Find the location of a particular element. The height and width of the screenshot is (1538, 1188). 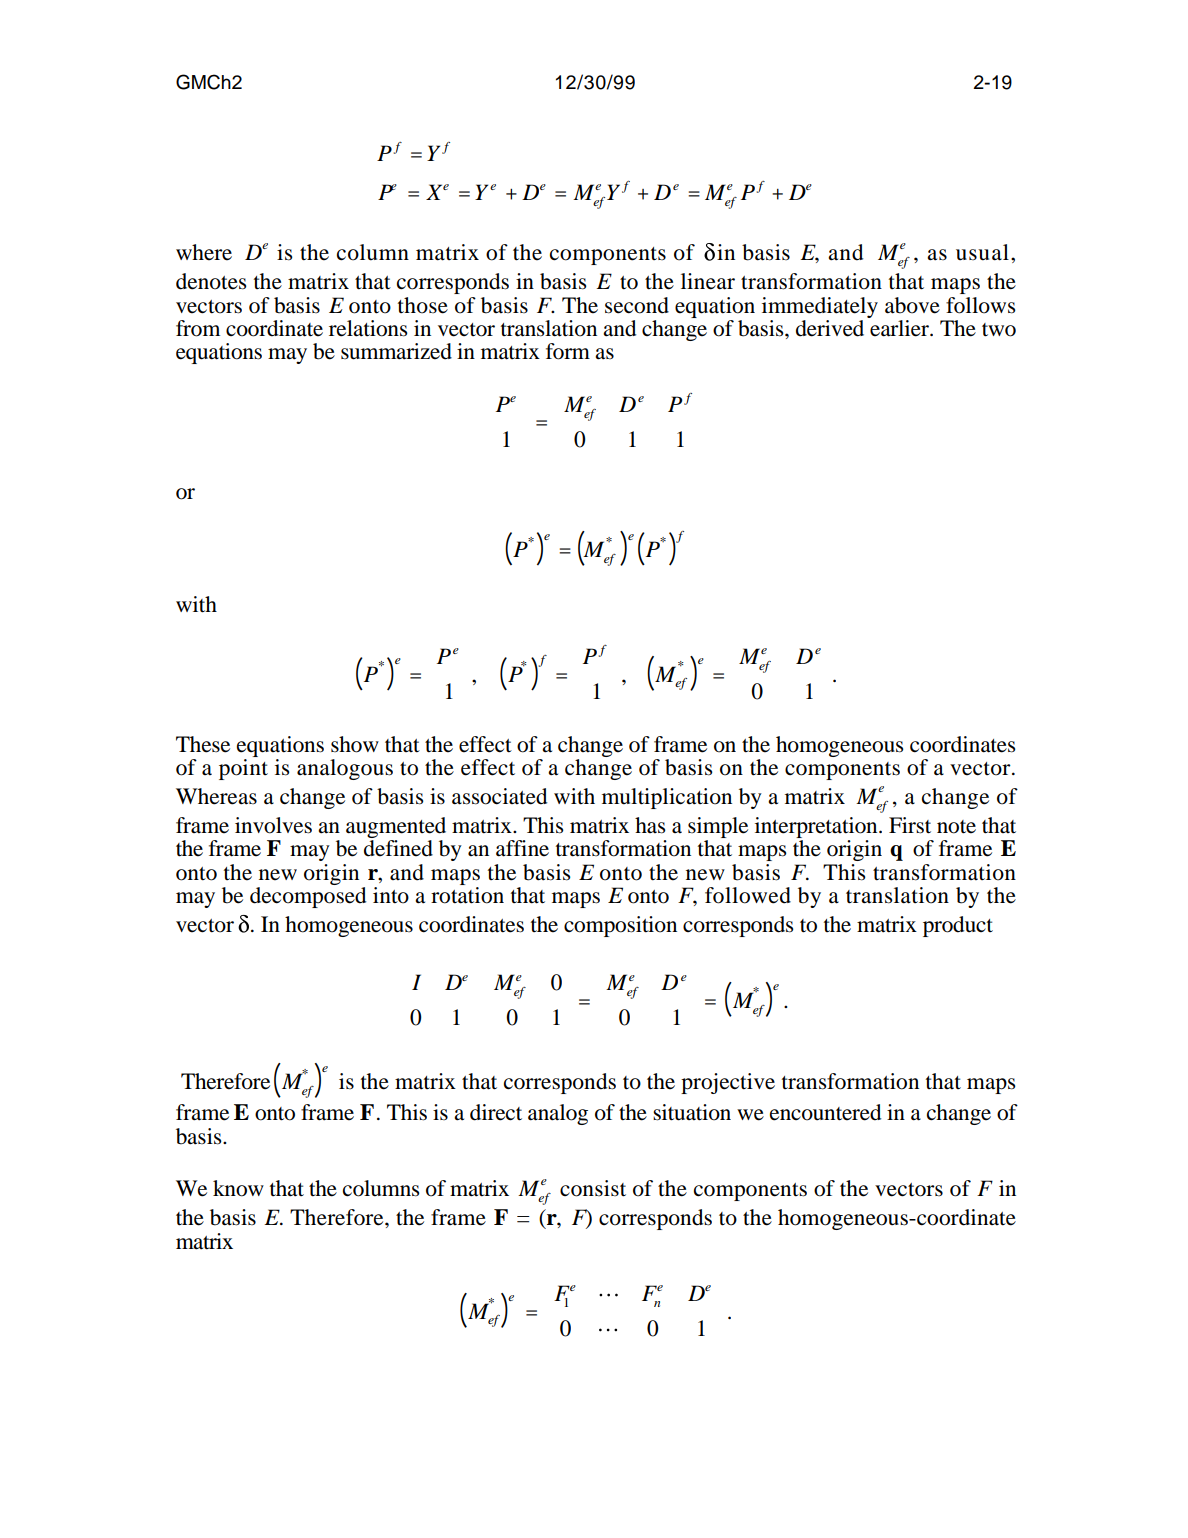

second is located at coordinates (637, 305).
